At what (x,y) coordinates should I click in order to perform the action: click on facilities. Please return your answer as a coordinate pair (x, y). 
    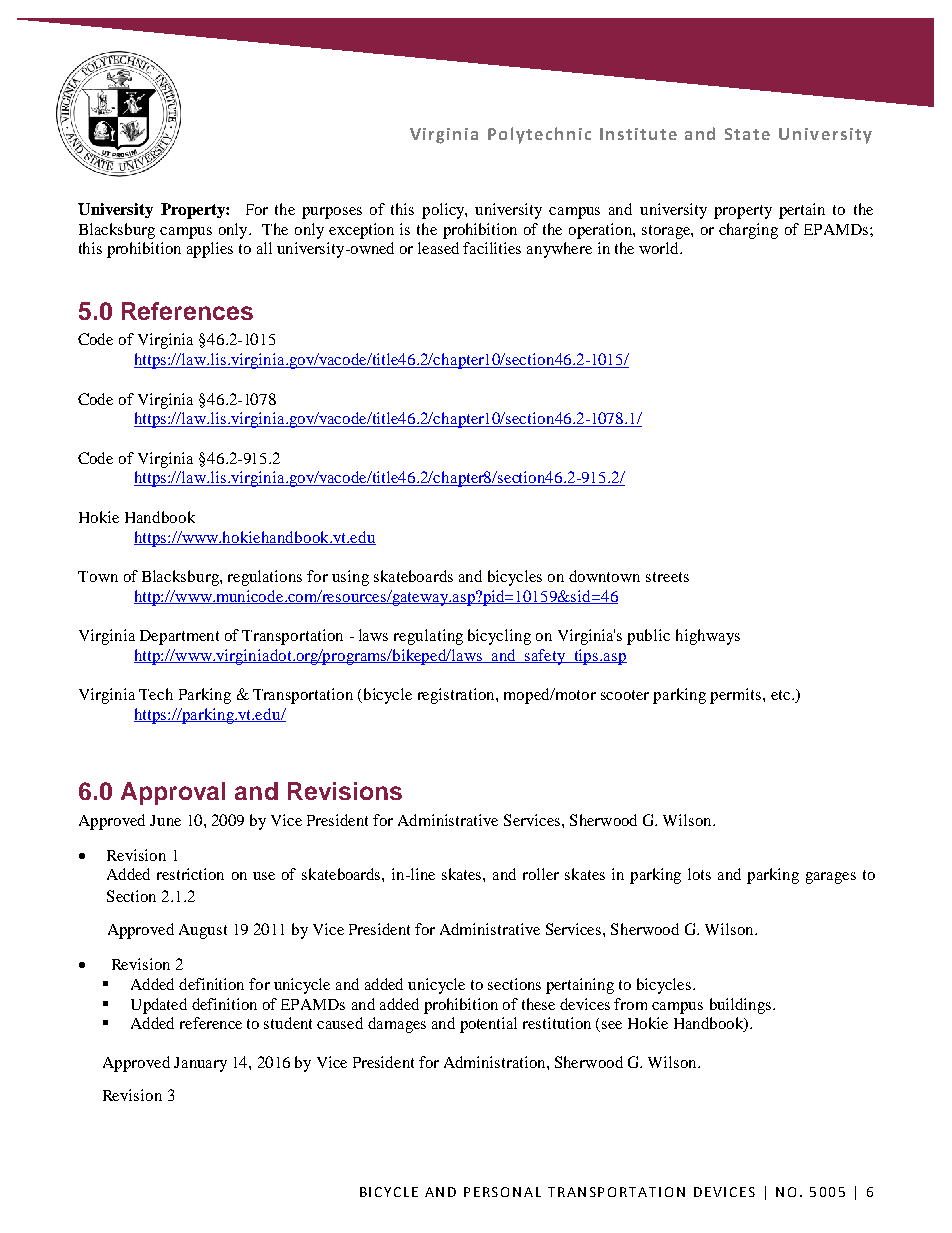
    Looking at the image, I should click on (492, 248).
